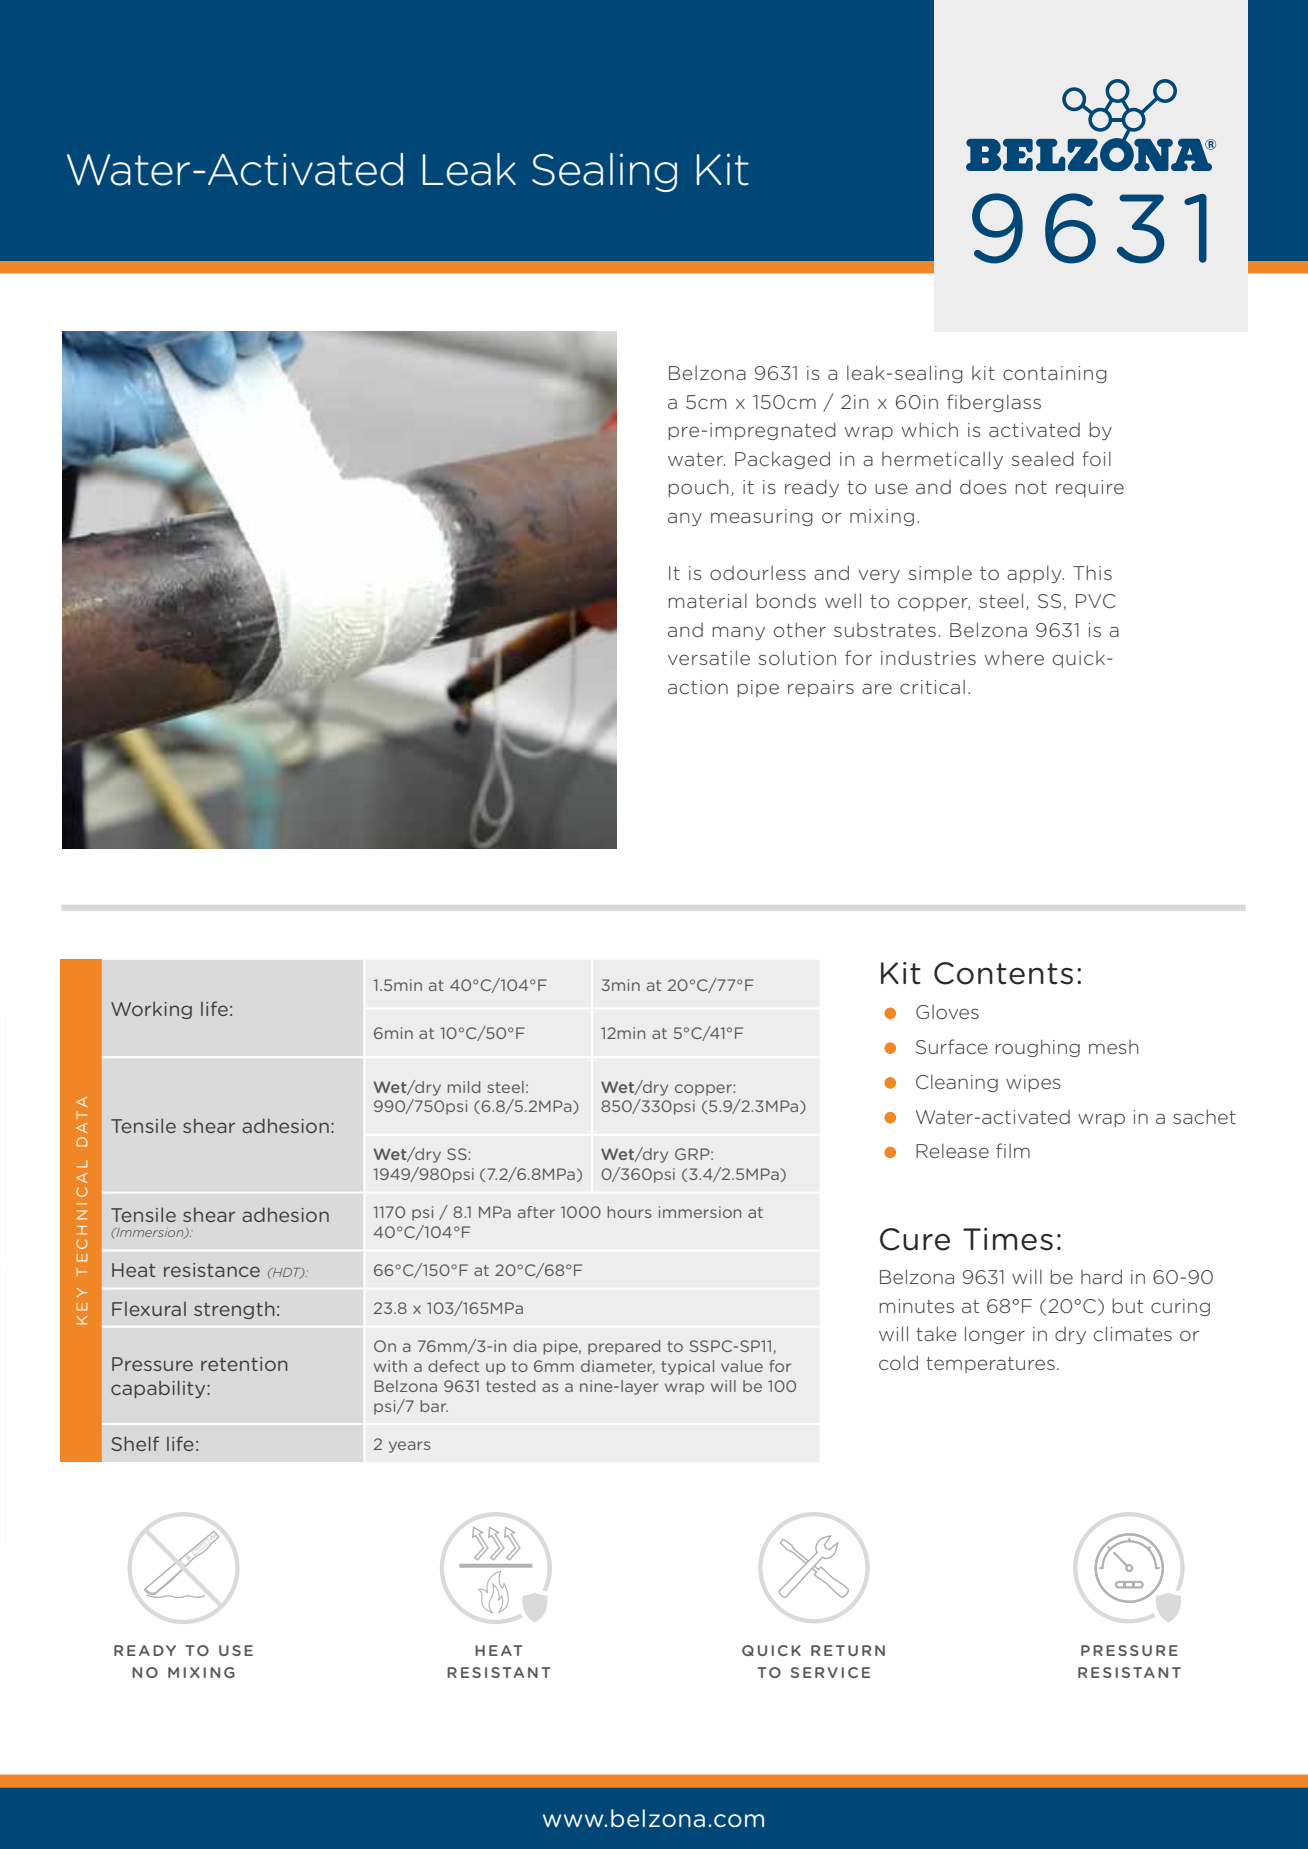  What do you see at coordinates (1055, 374) in the screenshot?
I see `containing` at bounding box center [1055, 374].
